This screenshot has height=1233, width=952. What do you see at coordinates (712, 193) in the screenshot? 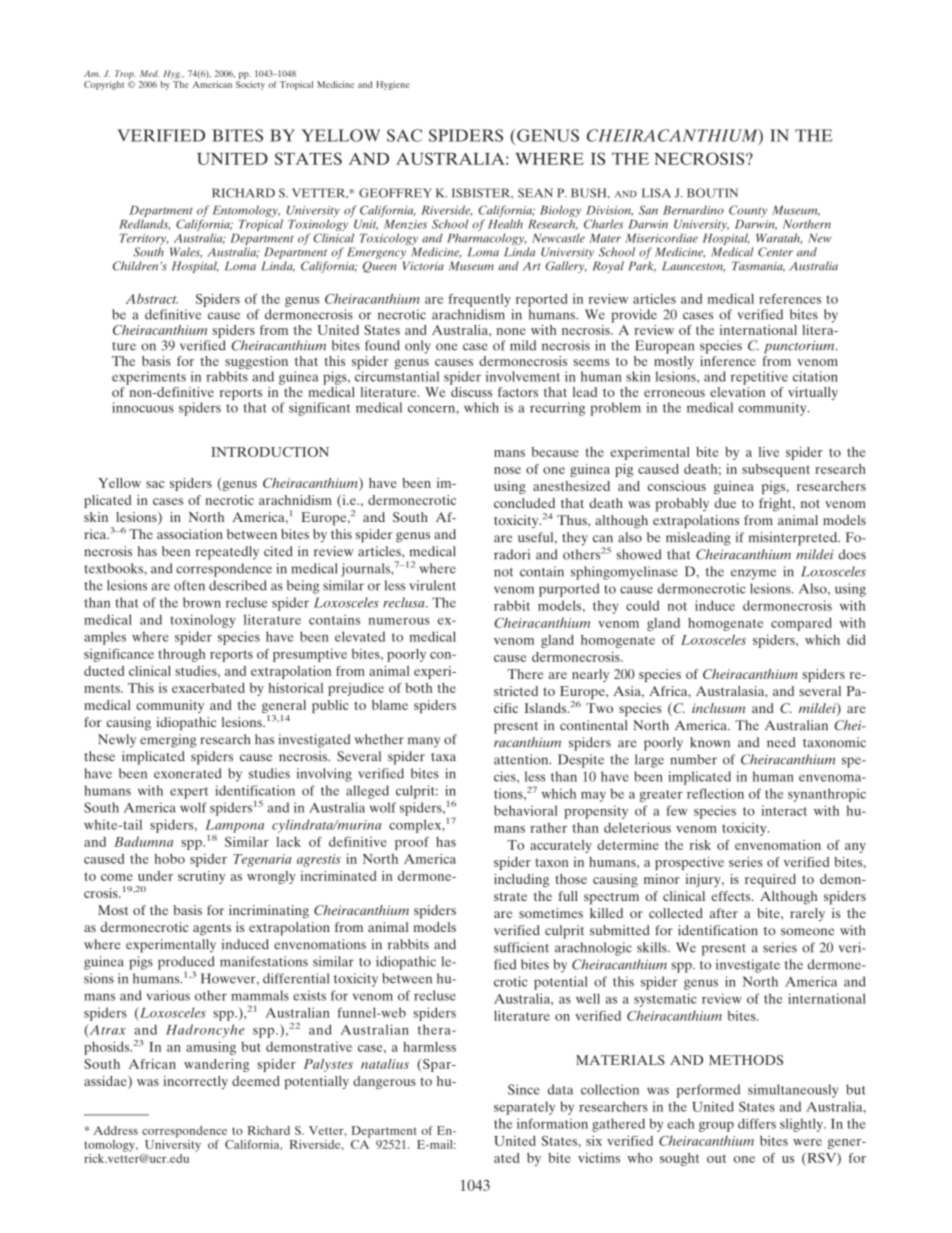
I see `BOUTIN` at bounding box center [712, 193].
